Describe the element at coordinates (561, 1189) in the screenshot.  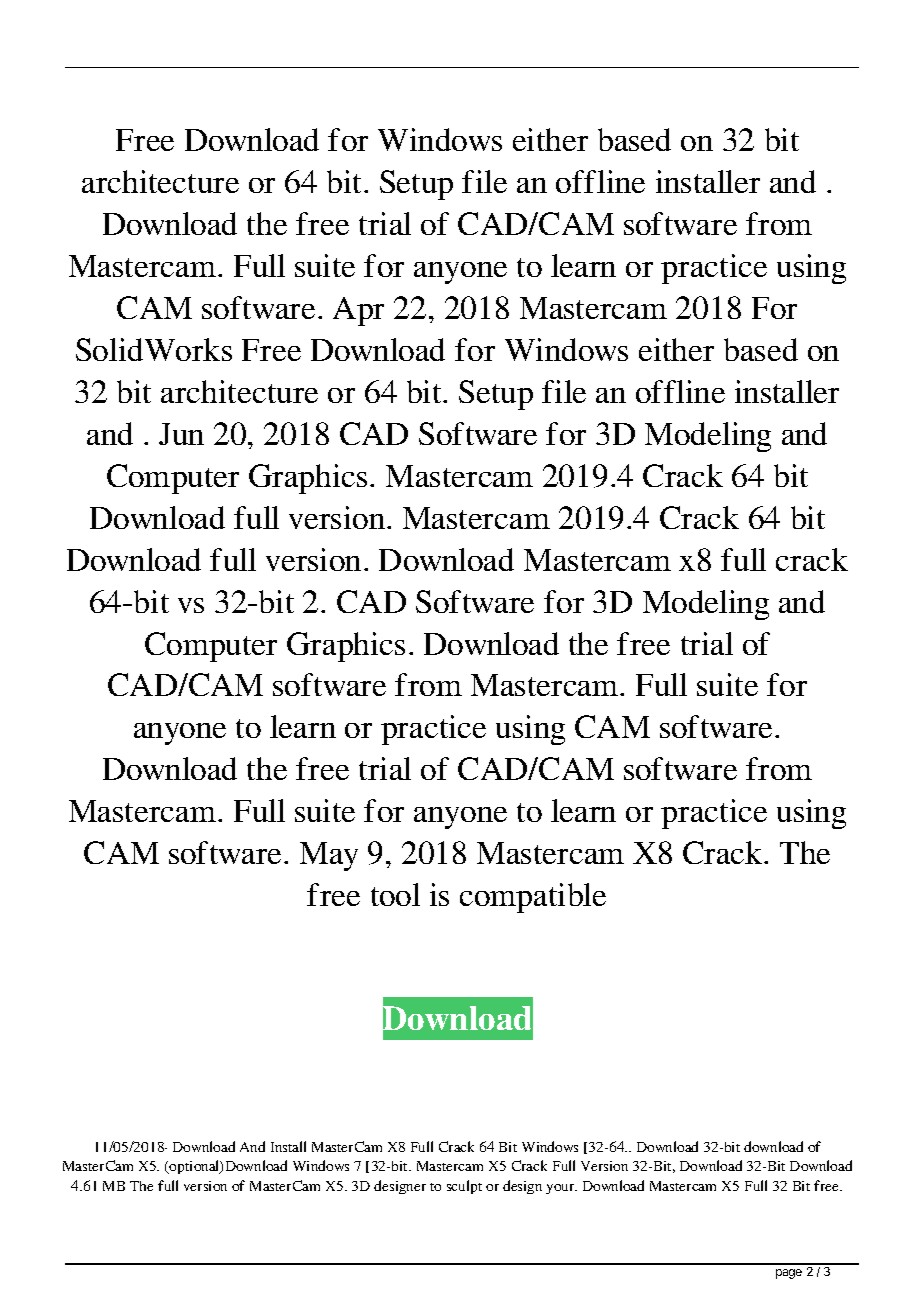
I see `your` at that location.
